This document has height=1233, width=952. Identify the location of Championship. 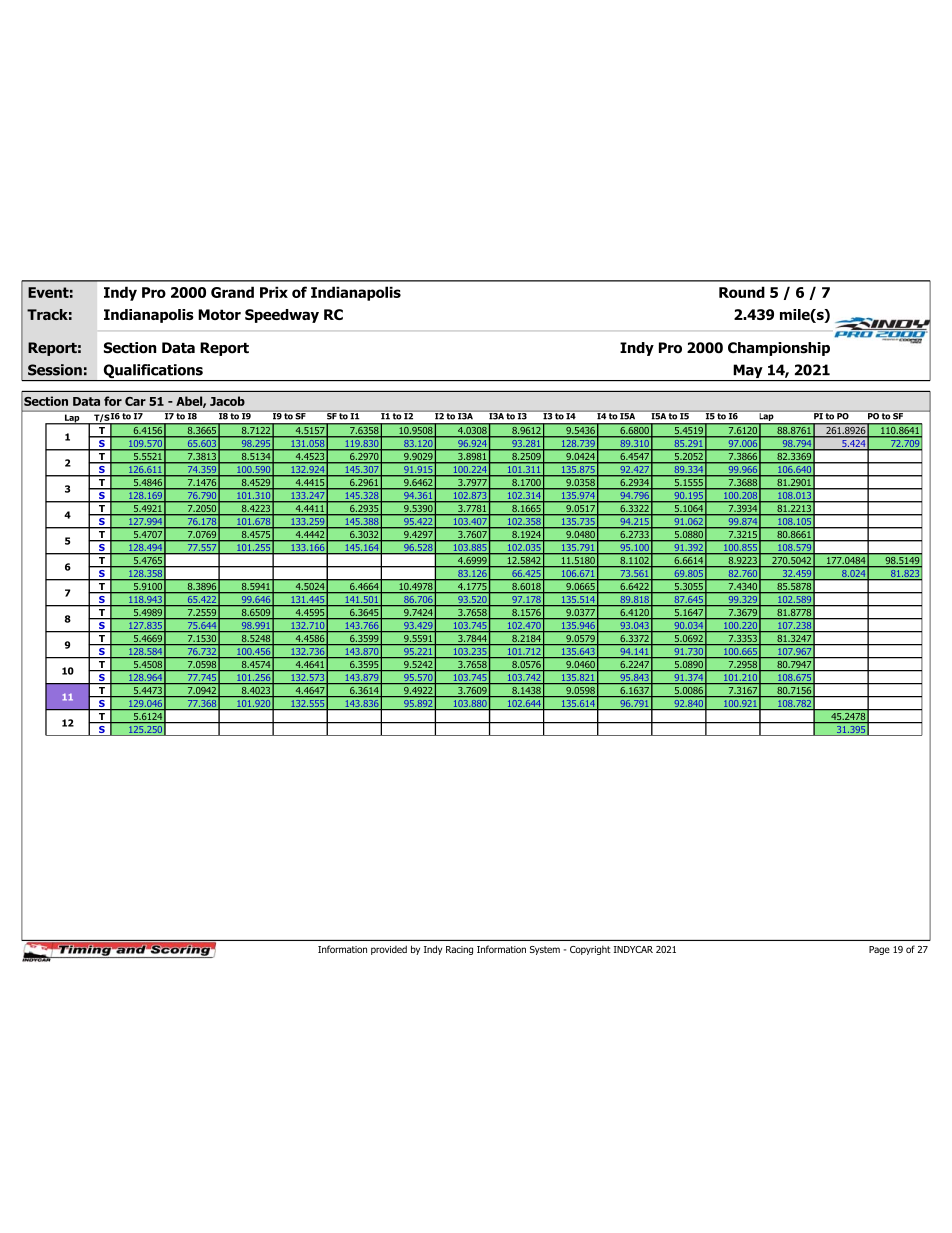
(779, 349).
